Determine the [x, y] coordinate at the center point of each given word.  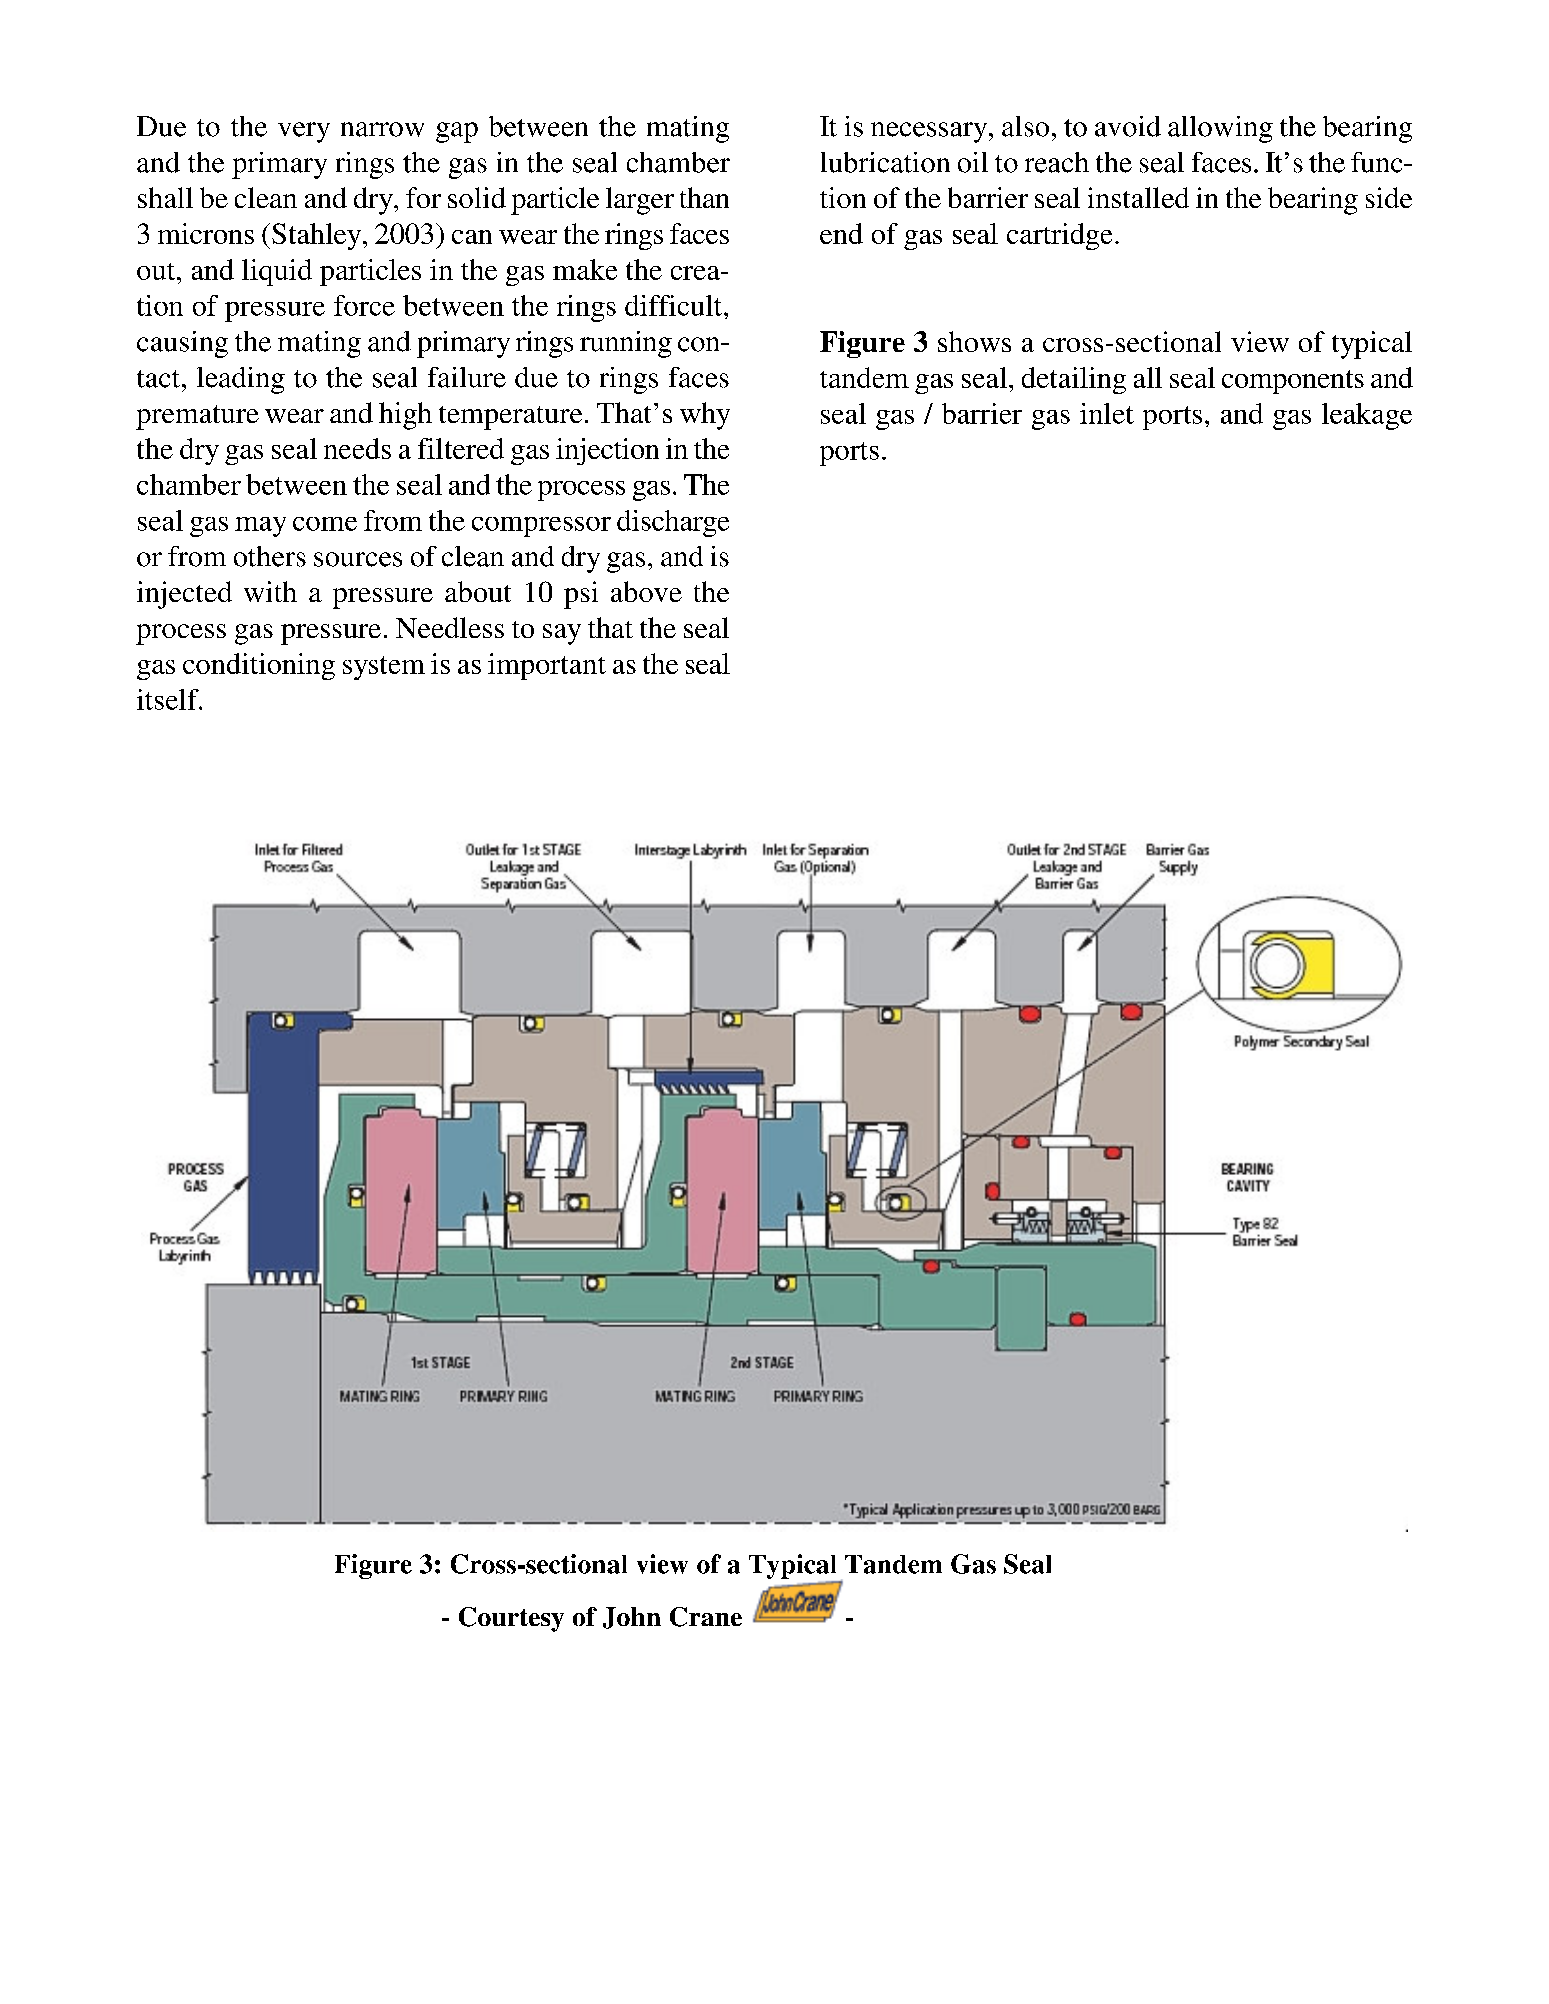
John [632, 1618]
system [384, 668]
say [562, 634]
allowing [1220, 129]
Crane [706, 1617]
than [704, 197]
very [304, 132]
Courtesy [511, 1619]
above [646, 591]
